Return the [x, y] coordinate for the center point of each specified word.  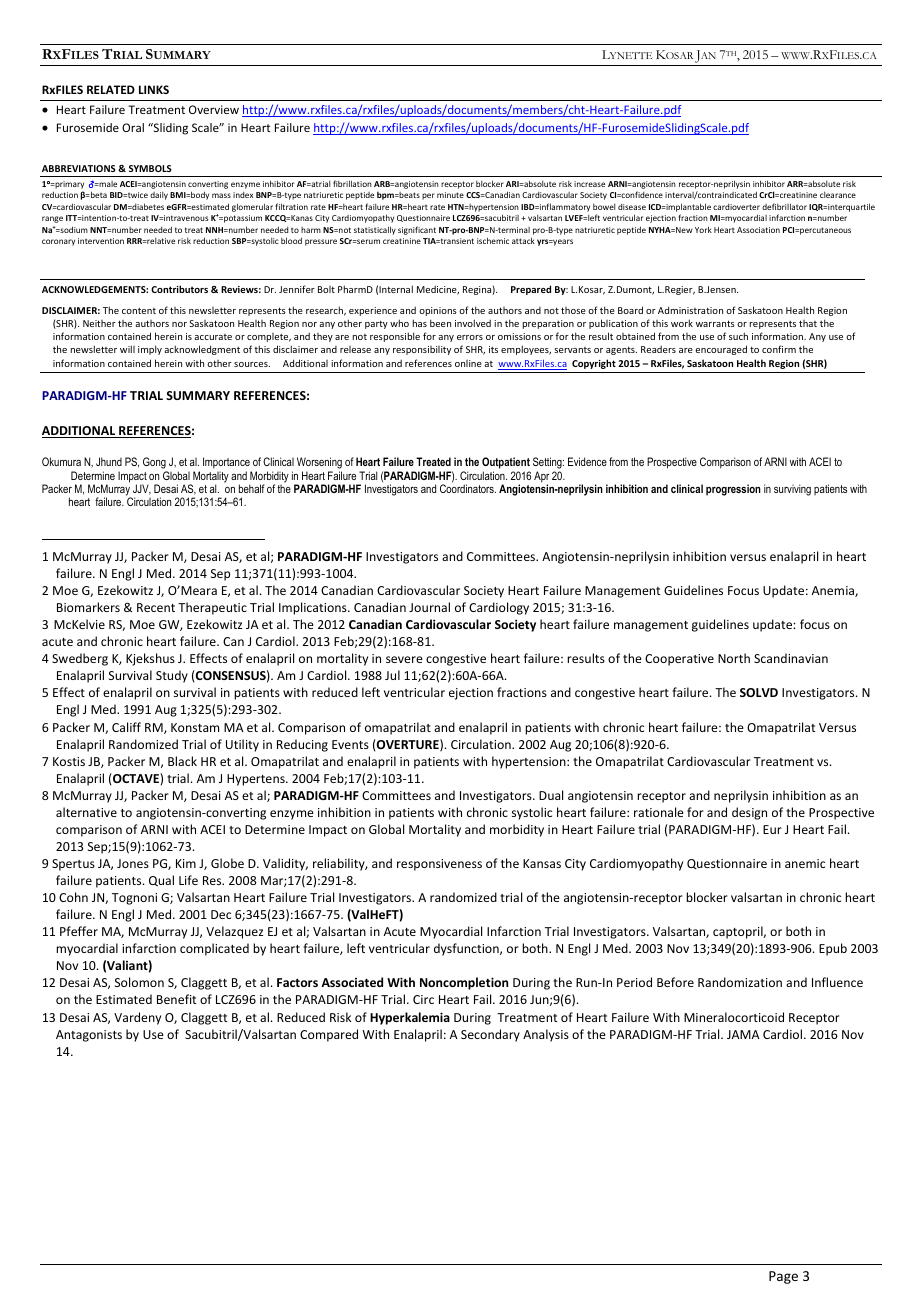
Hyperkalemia [410, 1018]
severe [404, 659]
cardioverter [736, 207]
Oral [133, 127]
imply [150, 350]
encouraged [721, 350]
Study [172, 676]
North [734, 658]
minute [450, 195]
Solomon [139, 982]
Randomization [740, 982]
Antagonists [89, 1036]
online [468, 363]
